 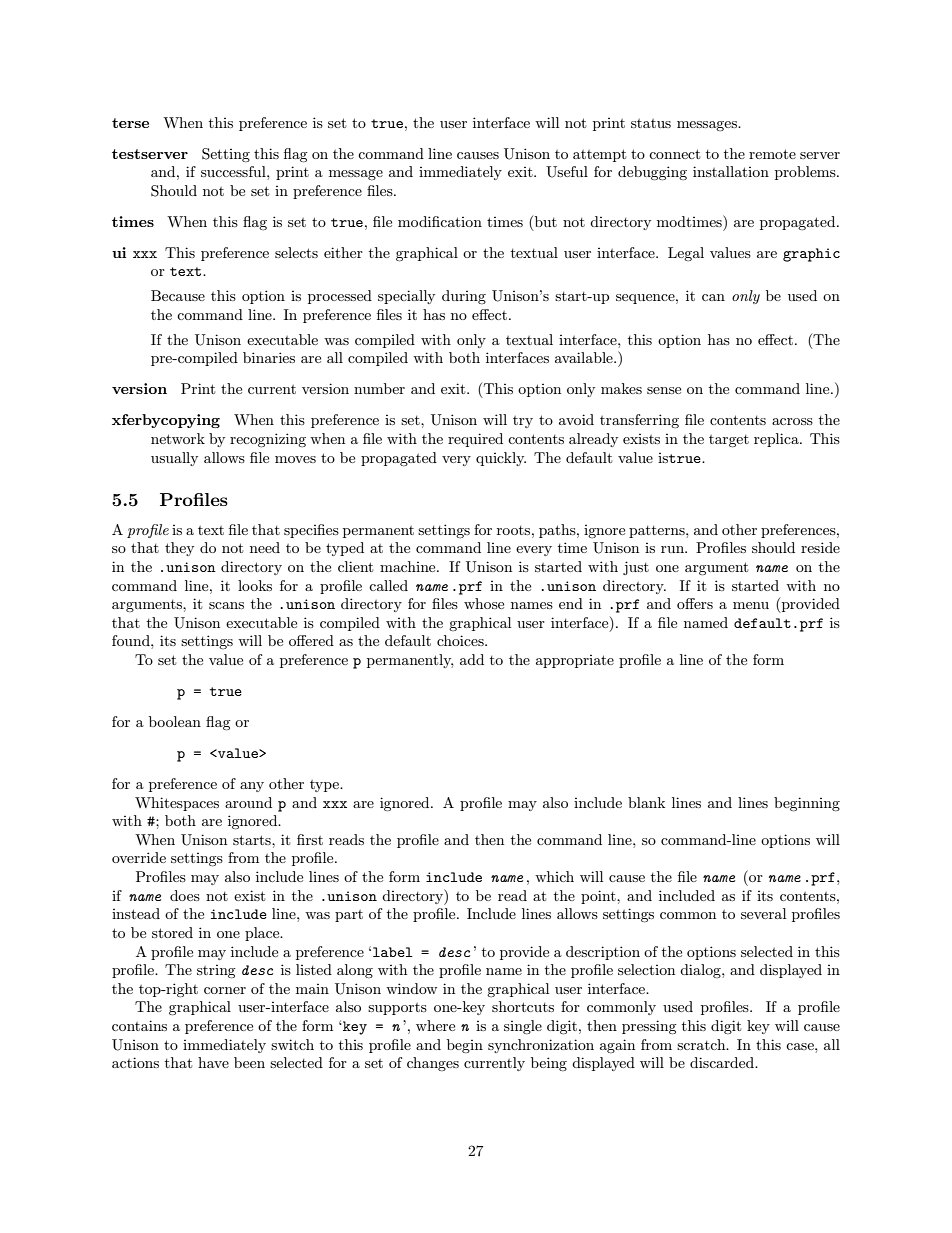 I want to click on terse, so click(x=130, y=123).
